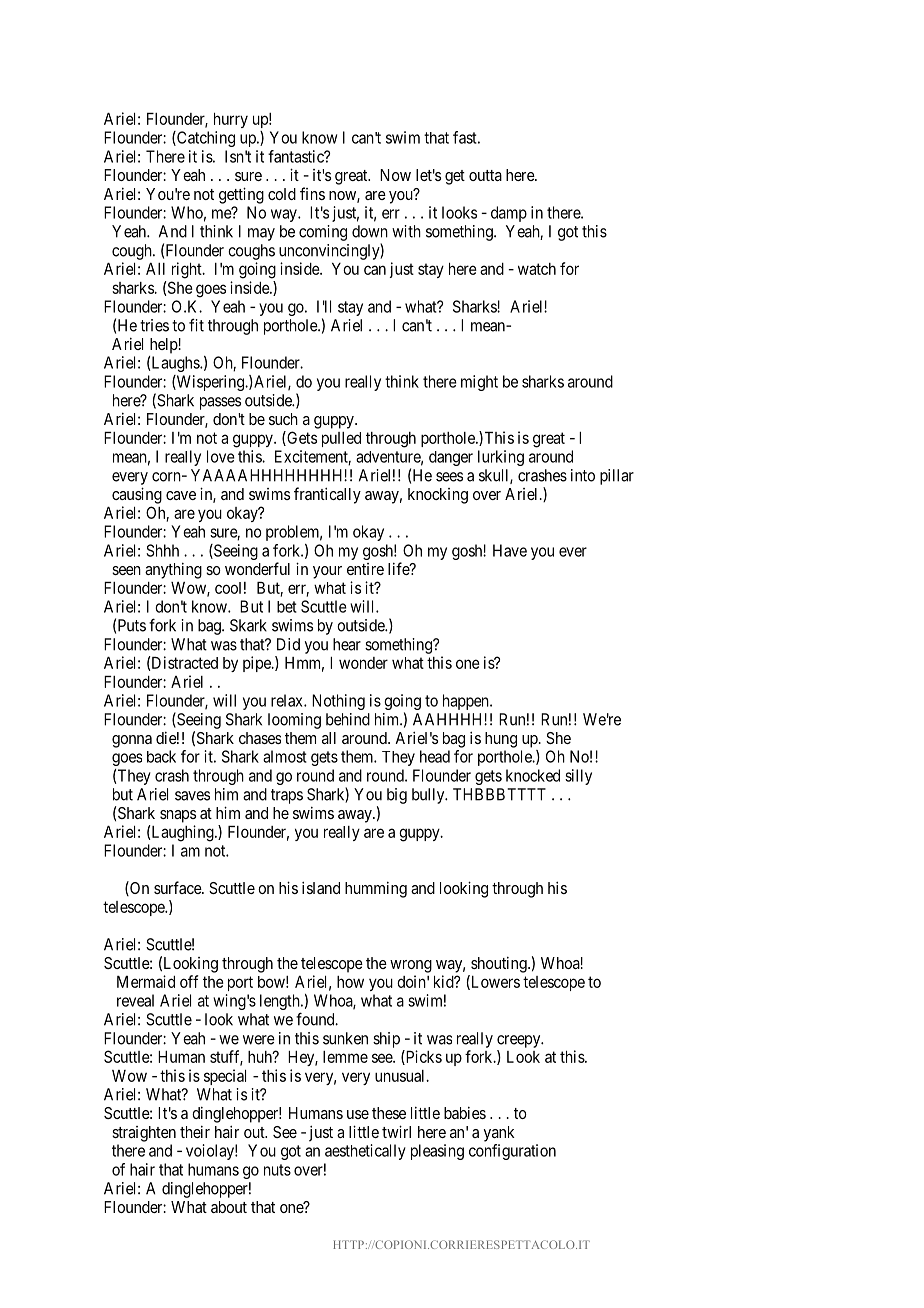  Describe the element at coordinates (347, 644) in the screenshot. I see `hear` at that location.
